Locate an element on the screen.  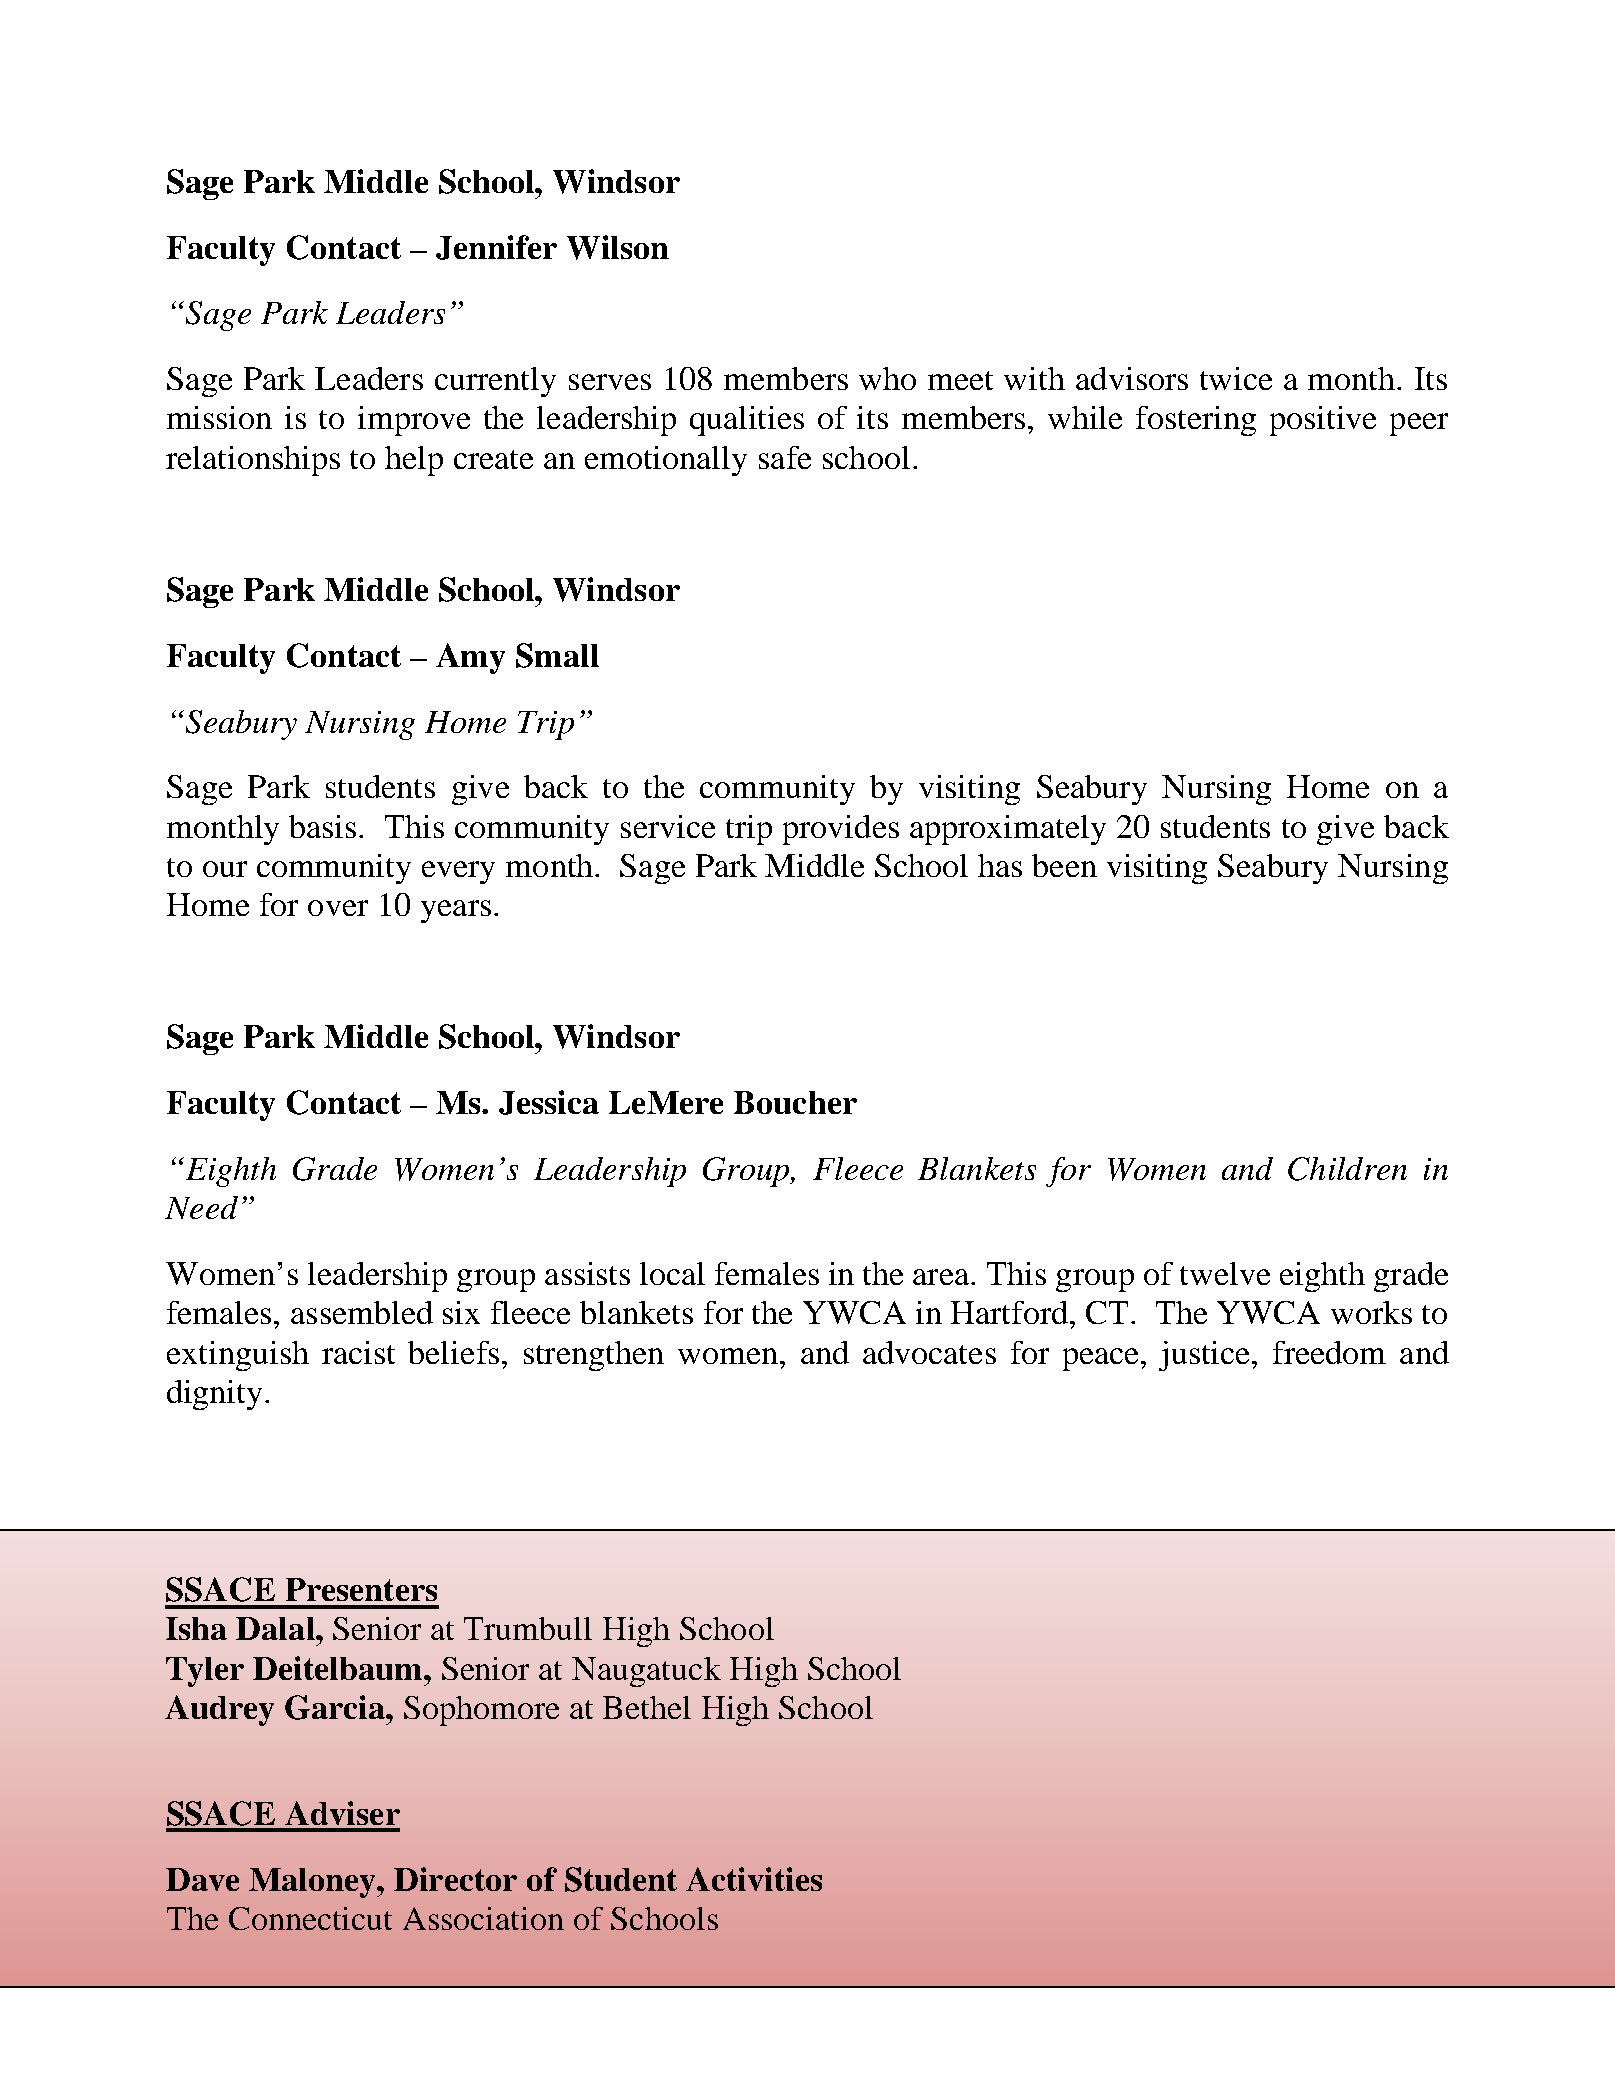
Activities is located at coordinates (754, 1879).
